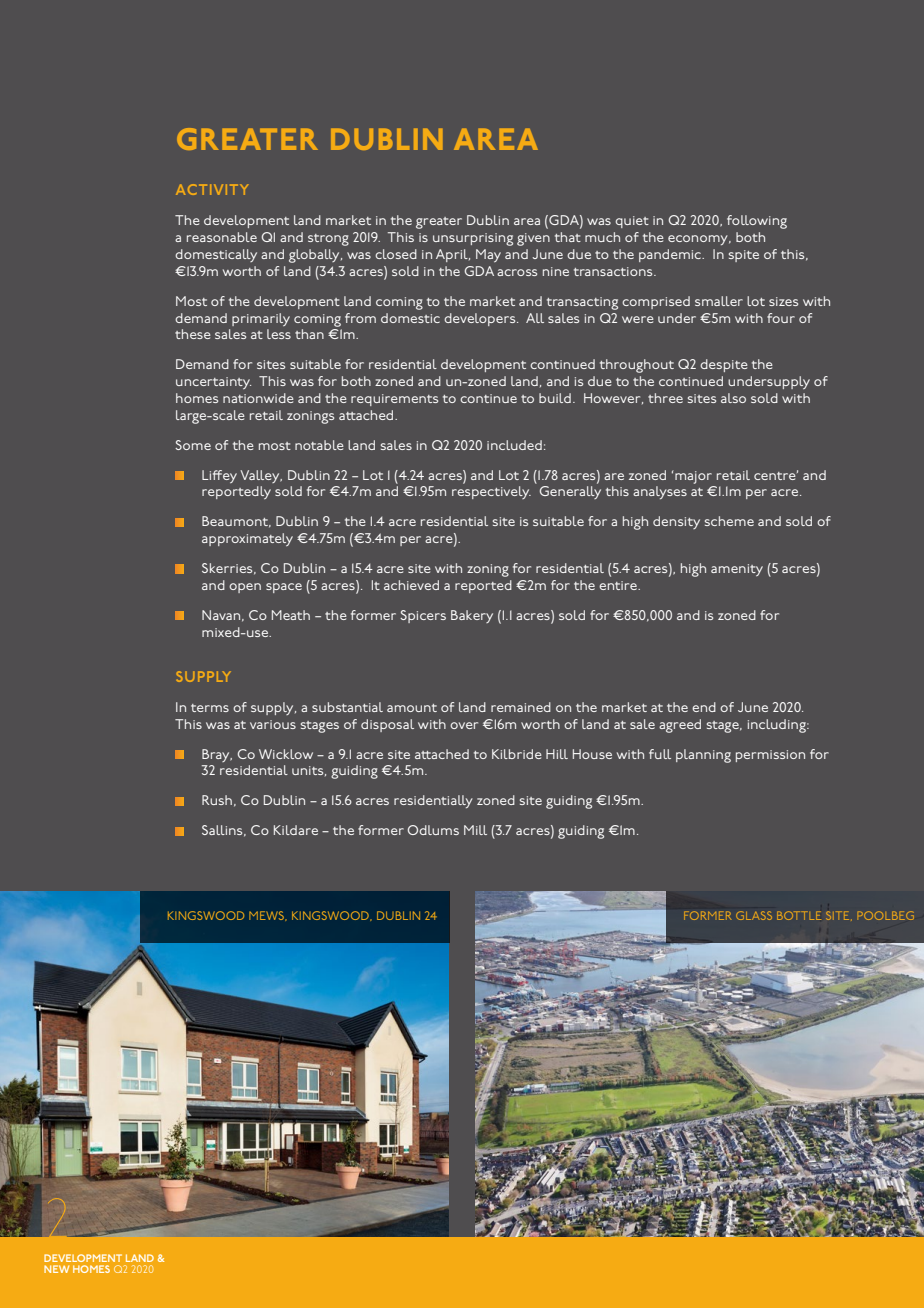 The image size is (924, 1308). I want to click on MEWS, so click(267, 916).
